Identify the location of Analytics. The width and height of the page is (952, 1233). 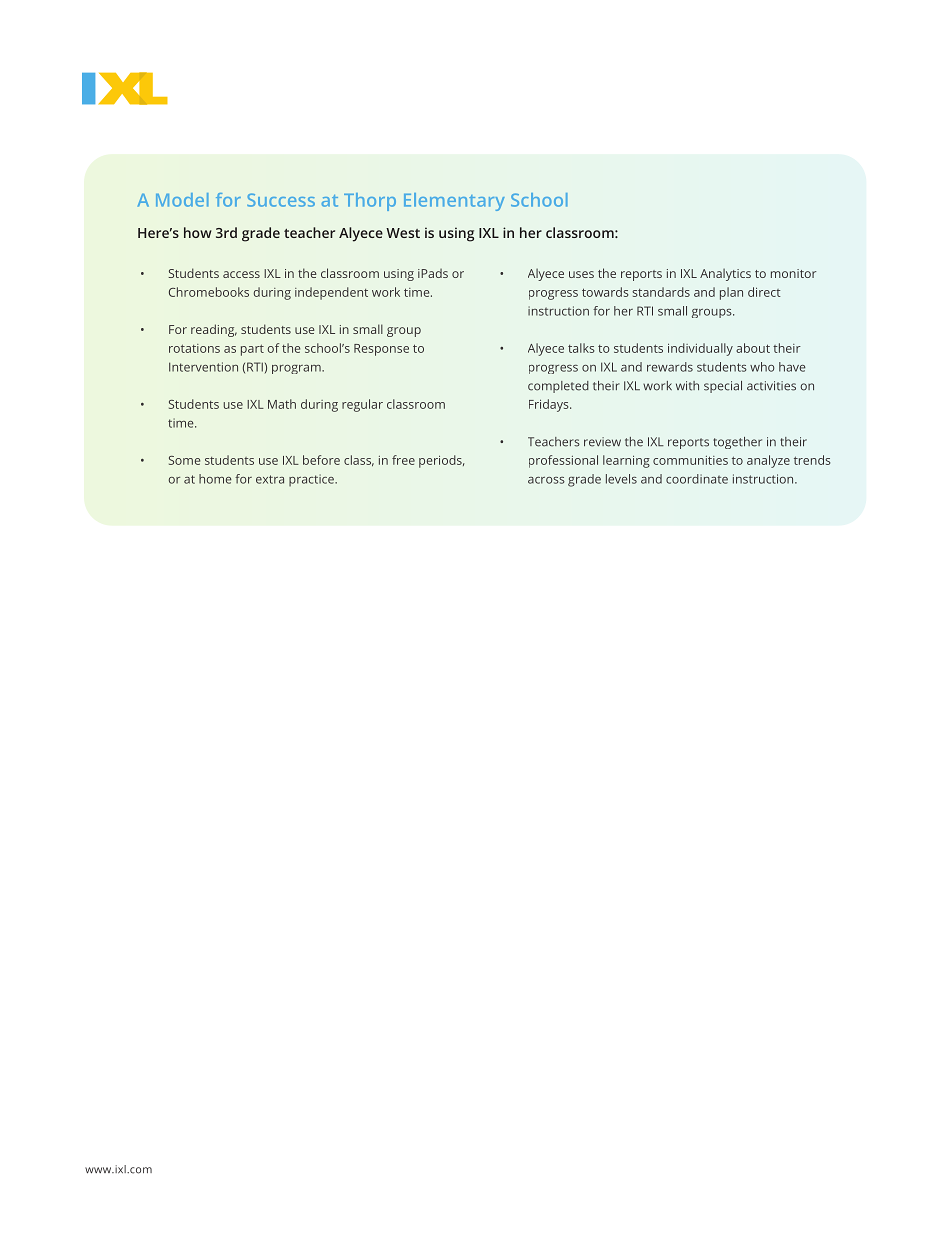
(725, 274).
